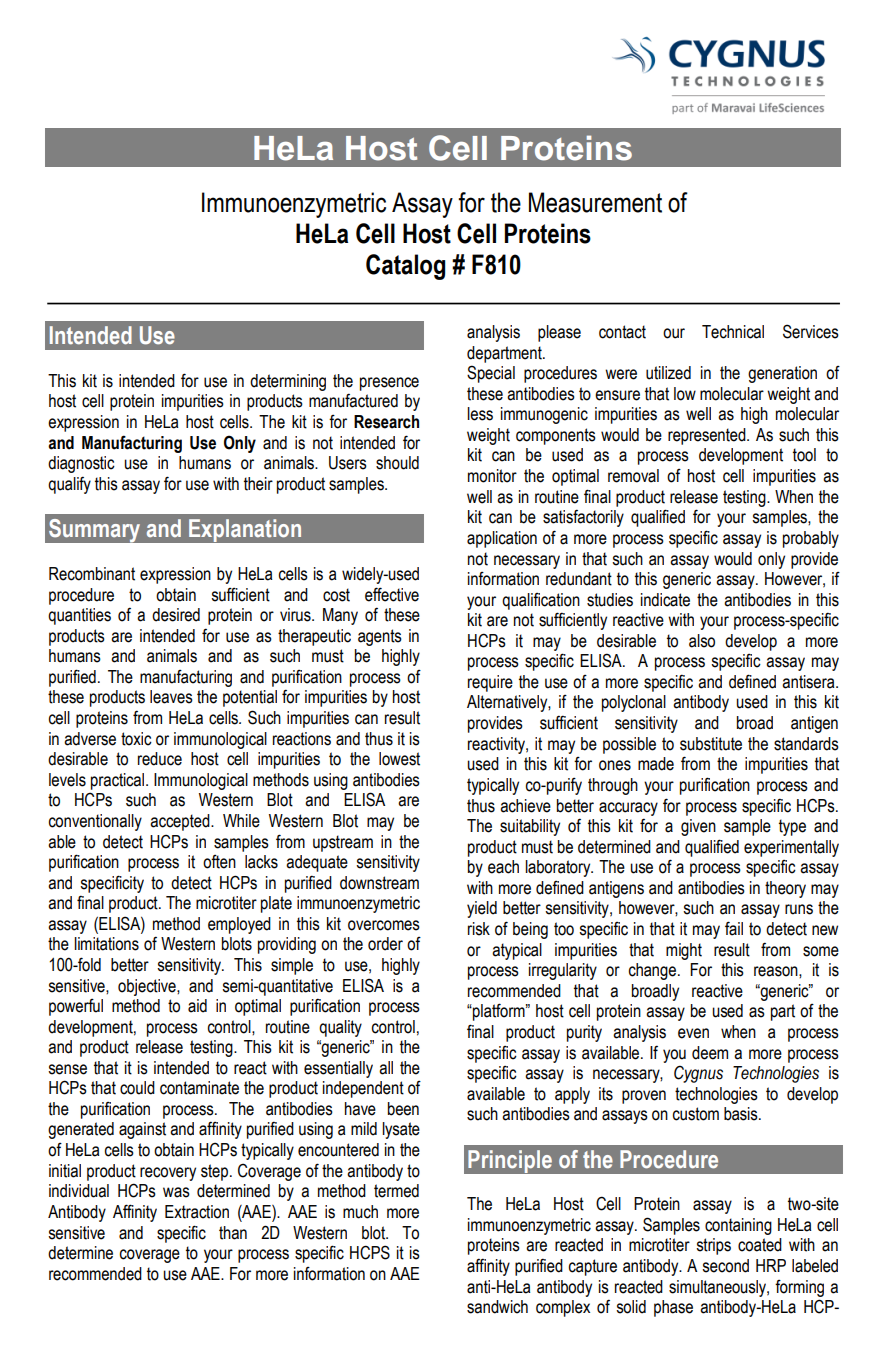 This screenshot has width=887, height=1372. Describe the element at coordinates (708, 436) in the screenshot. I see `represented` at that location.
